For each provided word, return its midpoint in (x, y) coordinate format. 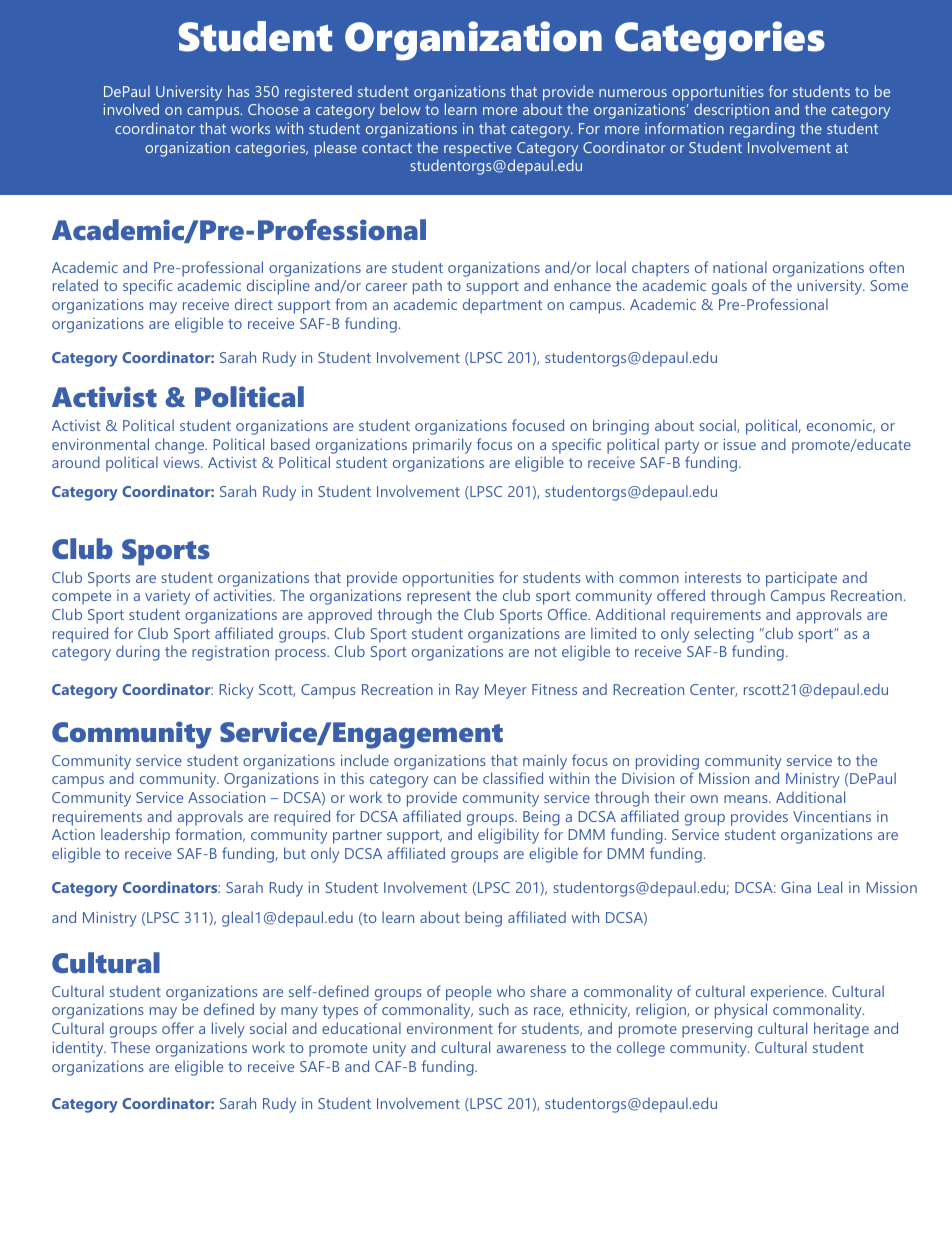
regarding (762, 130)
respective (478, 149)
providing (667, 762)
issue (740, 444)
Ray (467, 691)
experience (788, 993)
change (180, 446)
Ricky (236, 691)
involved (131, 109)
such (494, 1009)
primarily (442, 446)
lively (228, 1030)
